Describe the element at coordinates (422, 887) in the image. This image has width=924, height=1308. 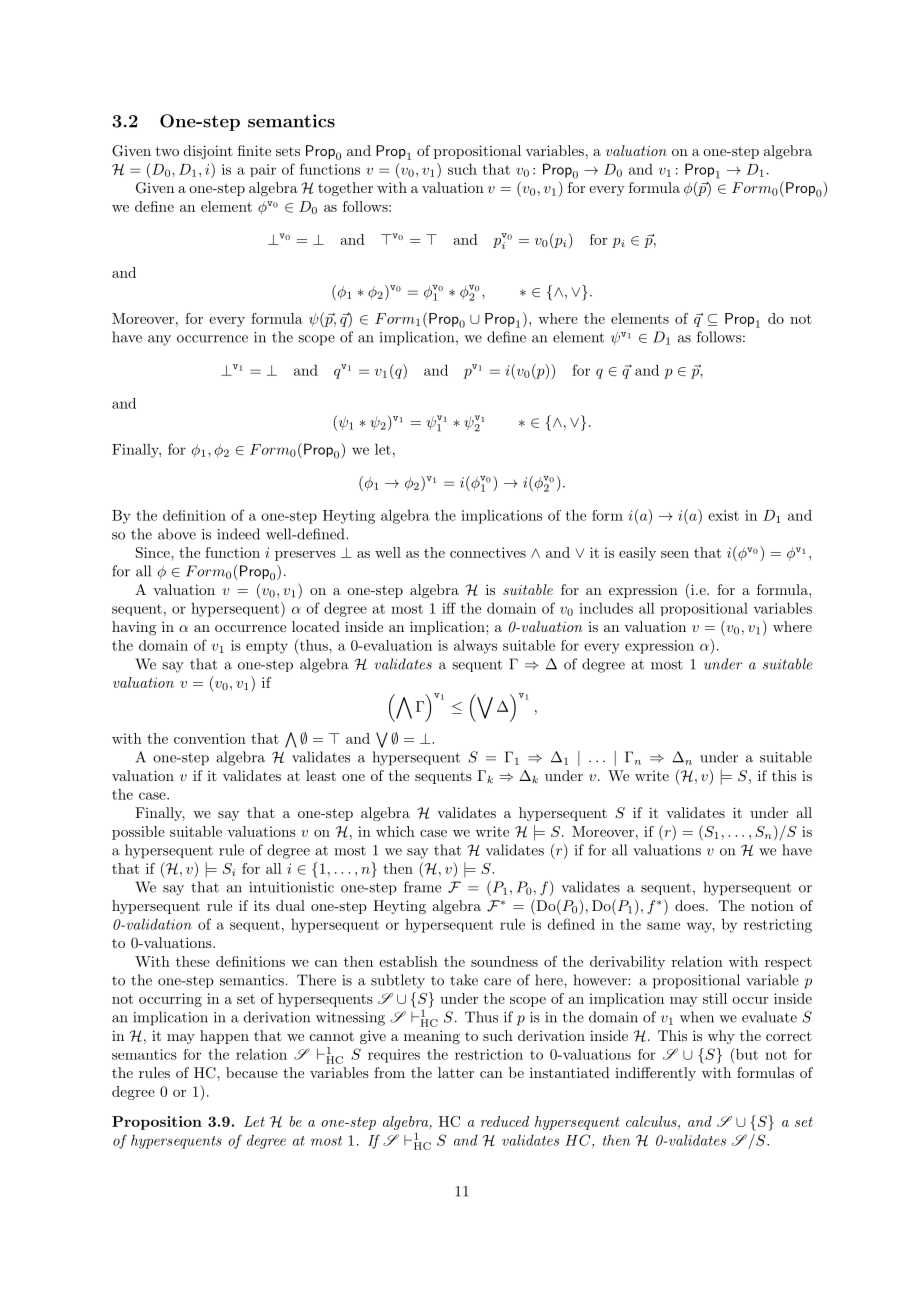
I see `frame` at that location.
